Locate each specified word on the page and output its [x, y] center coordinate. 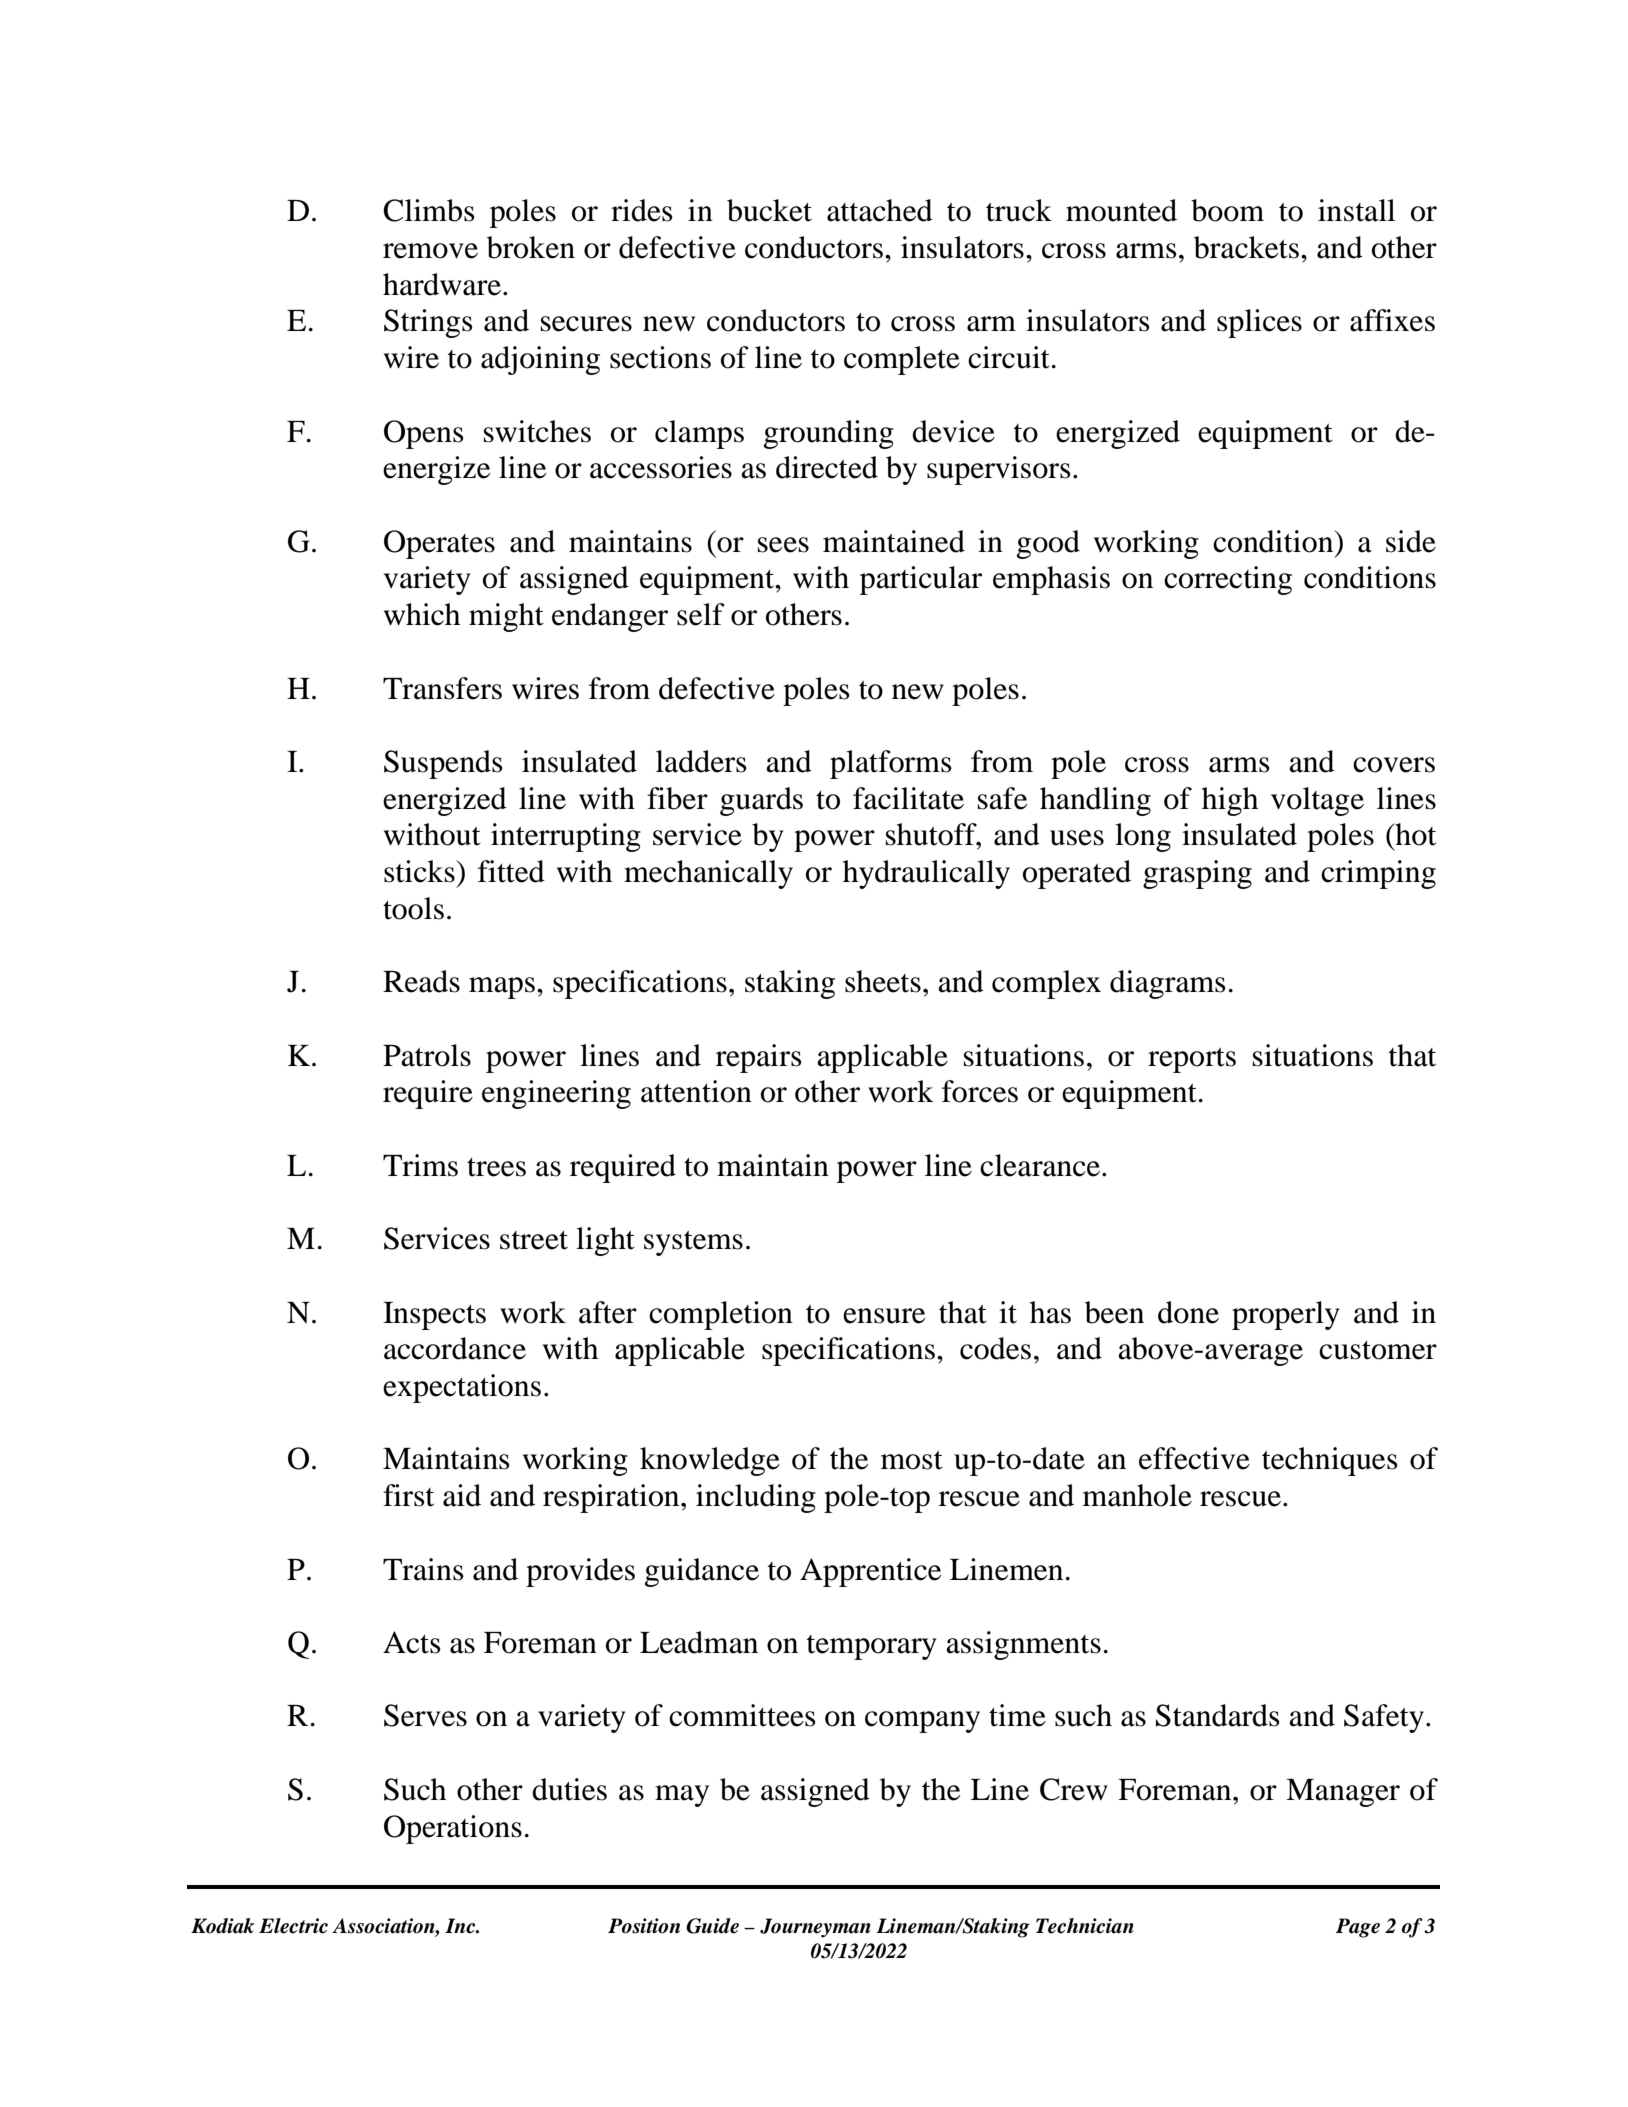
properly [1286, 1315]
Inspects [434, 1316]
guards [761, 801]
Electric [293, 1926]
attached [880, 210]
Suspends [443, 764]
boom [1227, 210]
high [1230, 801]
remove [430, 251]
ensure [884, 1316]
